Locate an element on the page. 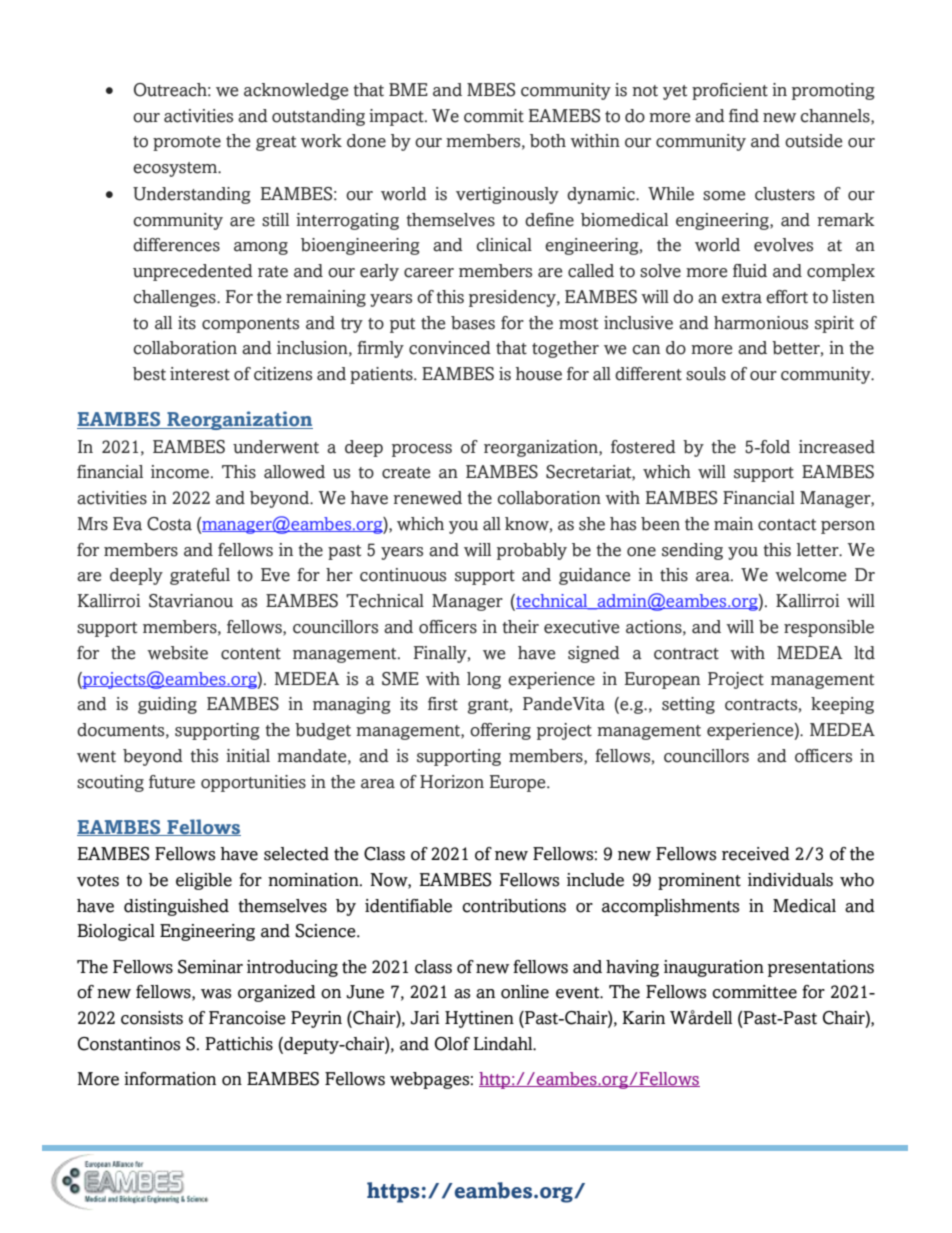 The height and width of the document is (1233, 952). future is located at coordinates (172, 782).
